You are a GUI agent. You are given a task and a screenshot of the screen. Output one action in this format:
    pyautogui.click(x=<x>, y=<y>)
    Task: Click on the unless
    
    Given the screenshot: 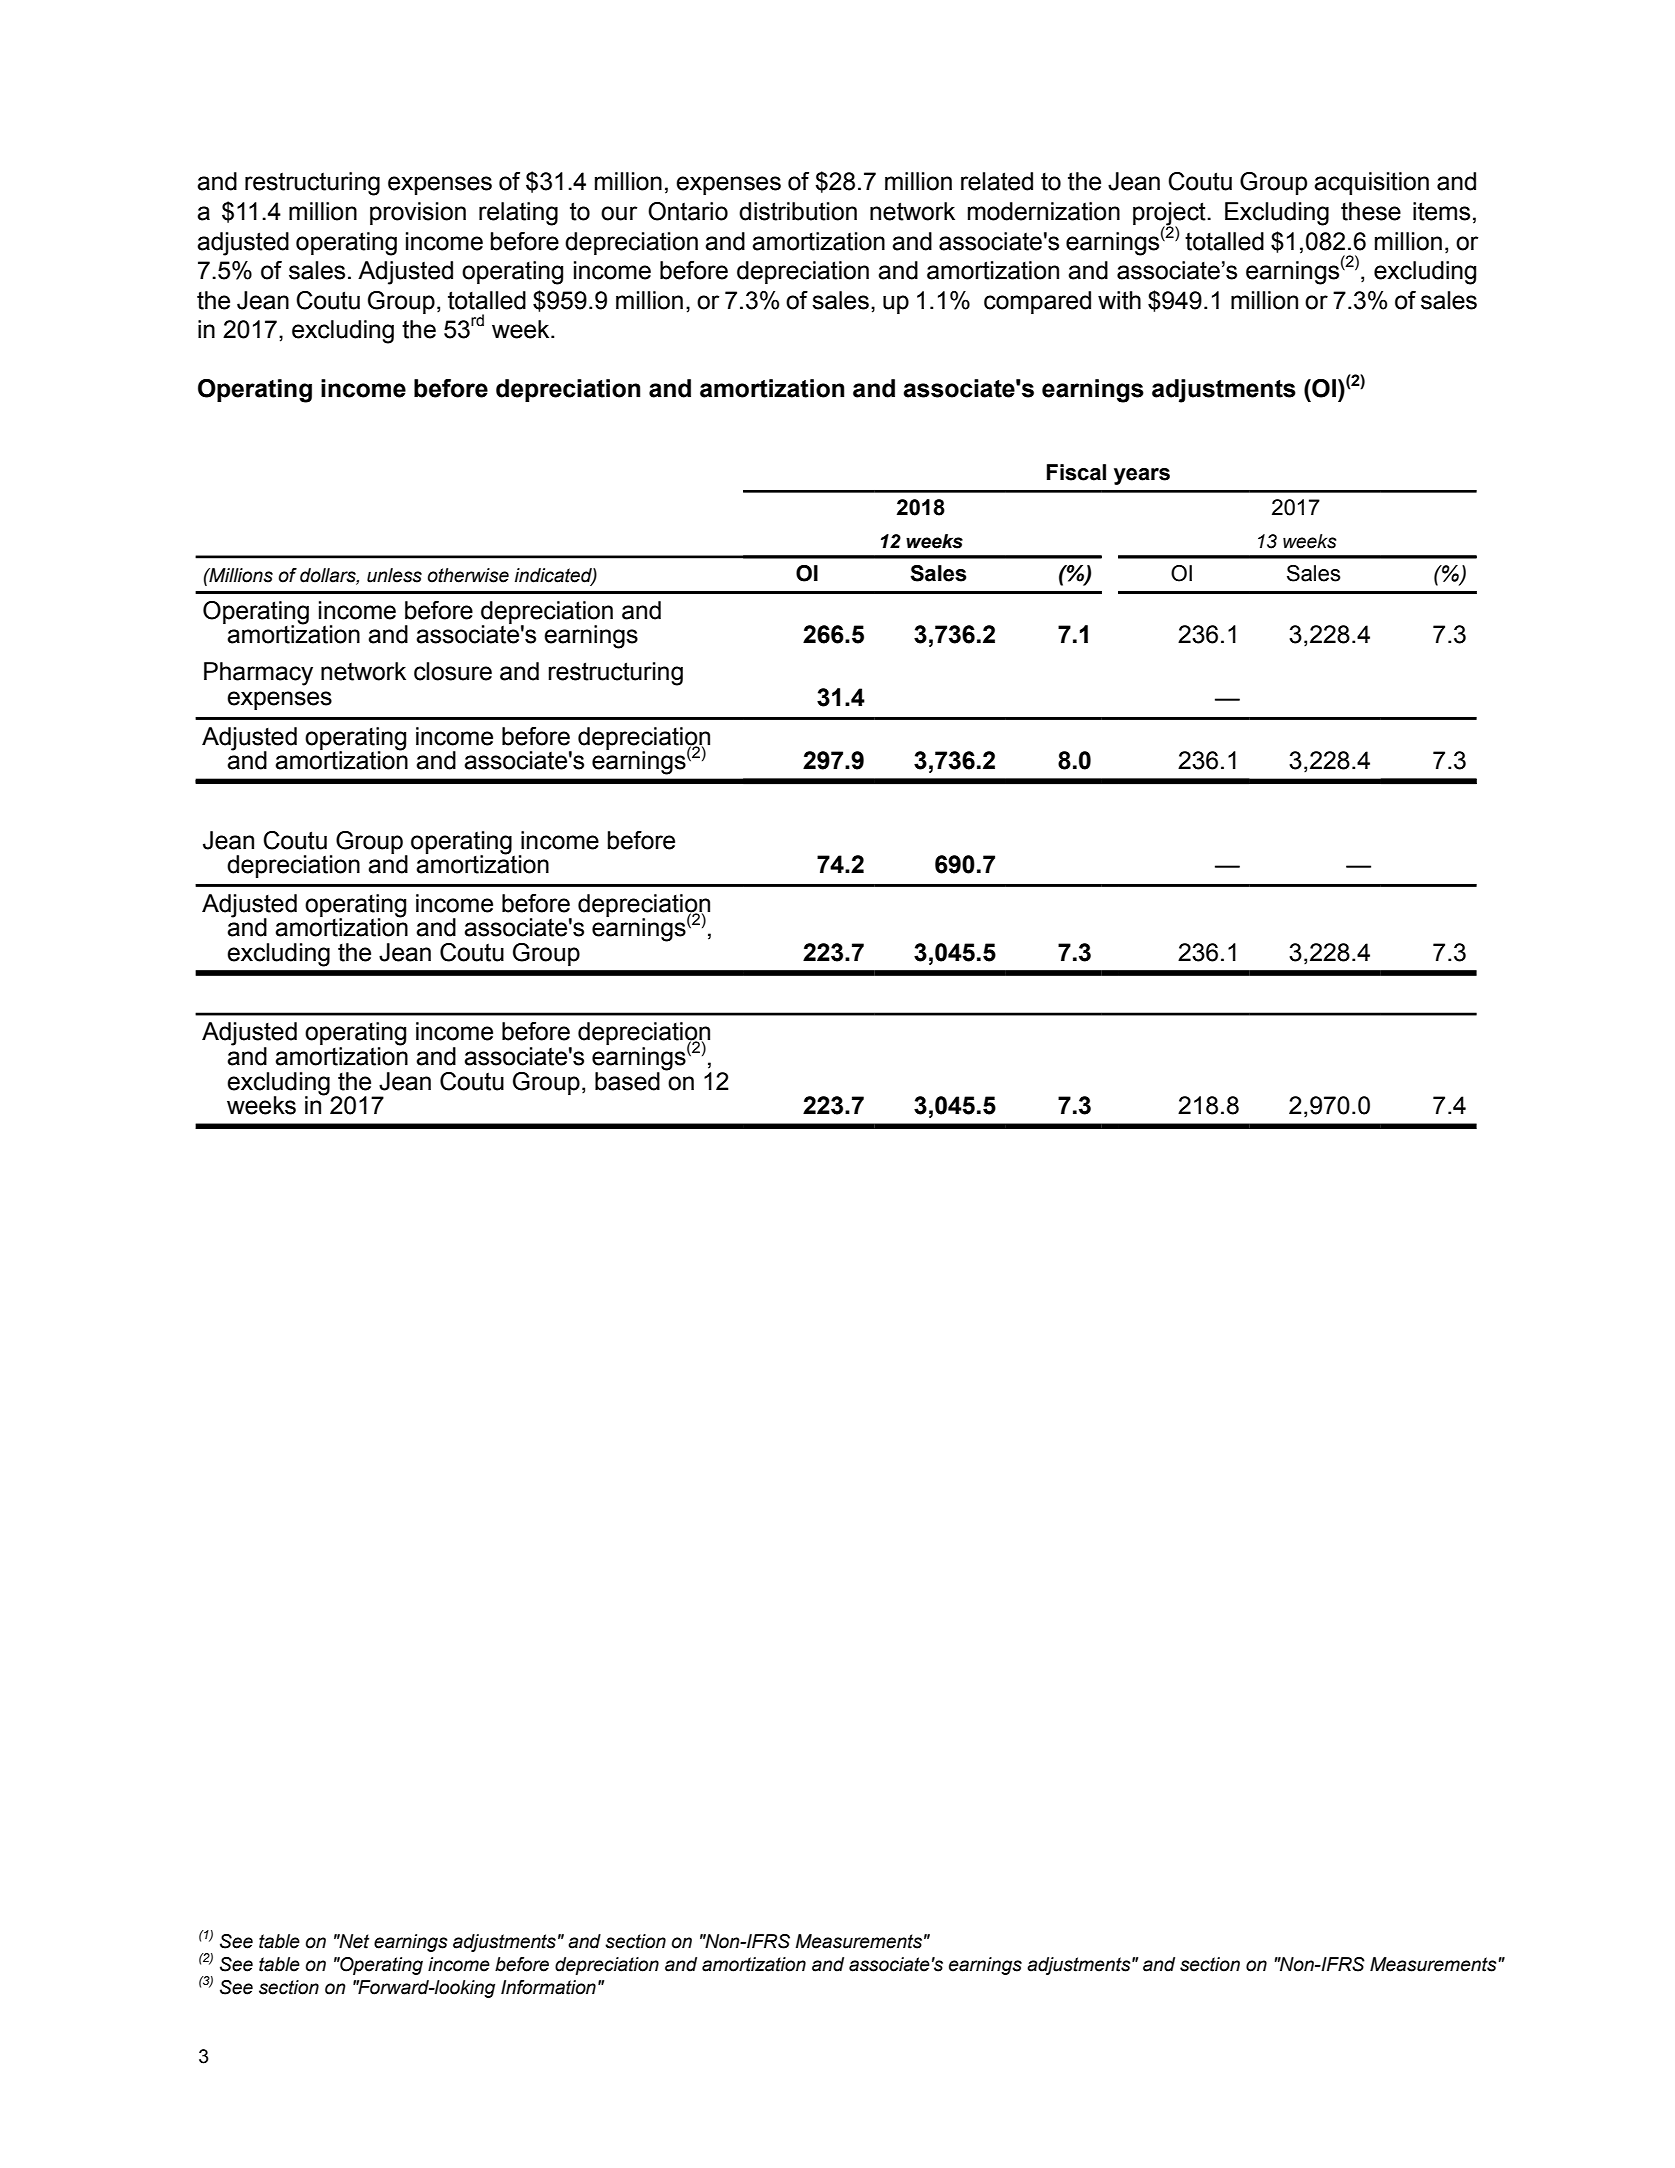 What is the action you would take?
    pyautogui.click(x=394, y=575)
